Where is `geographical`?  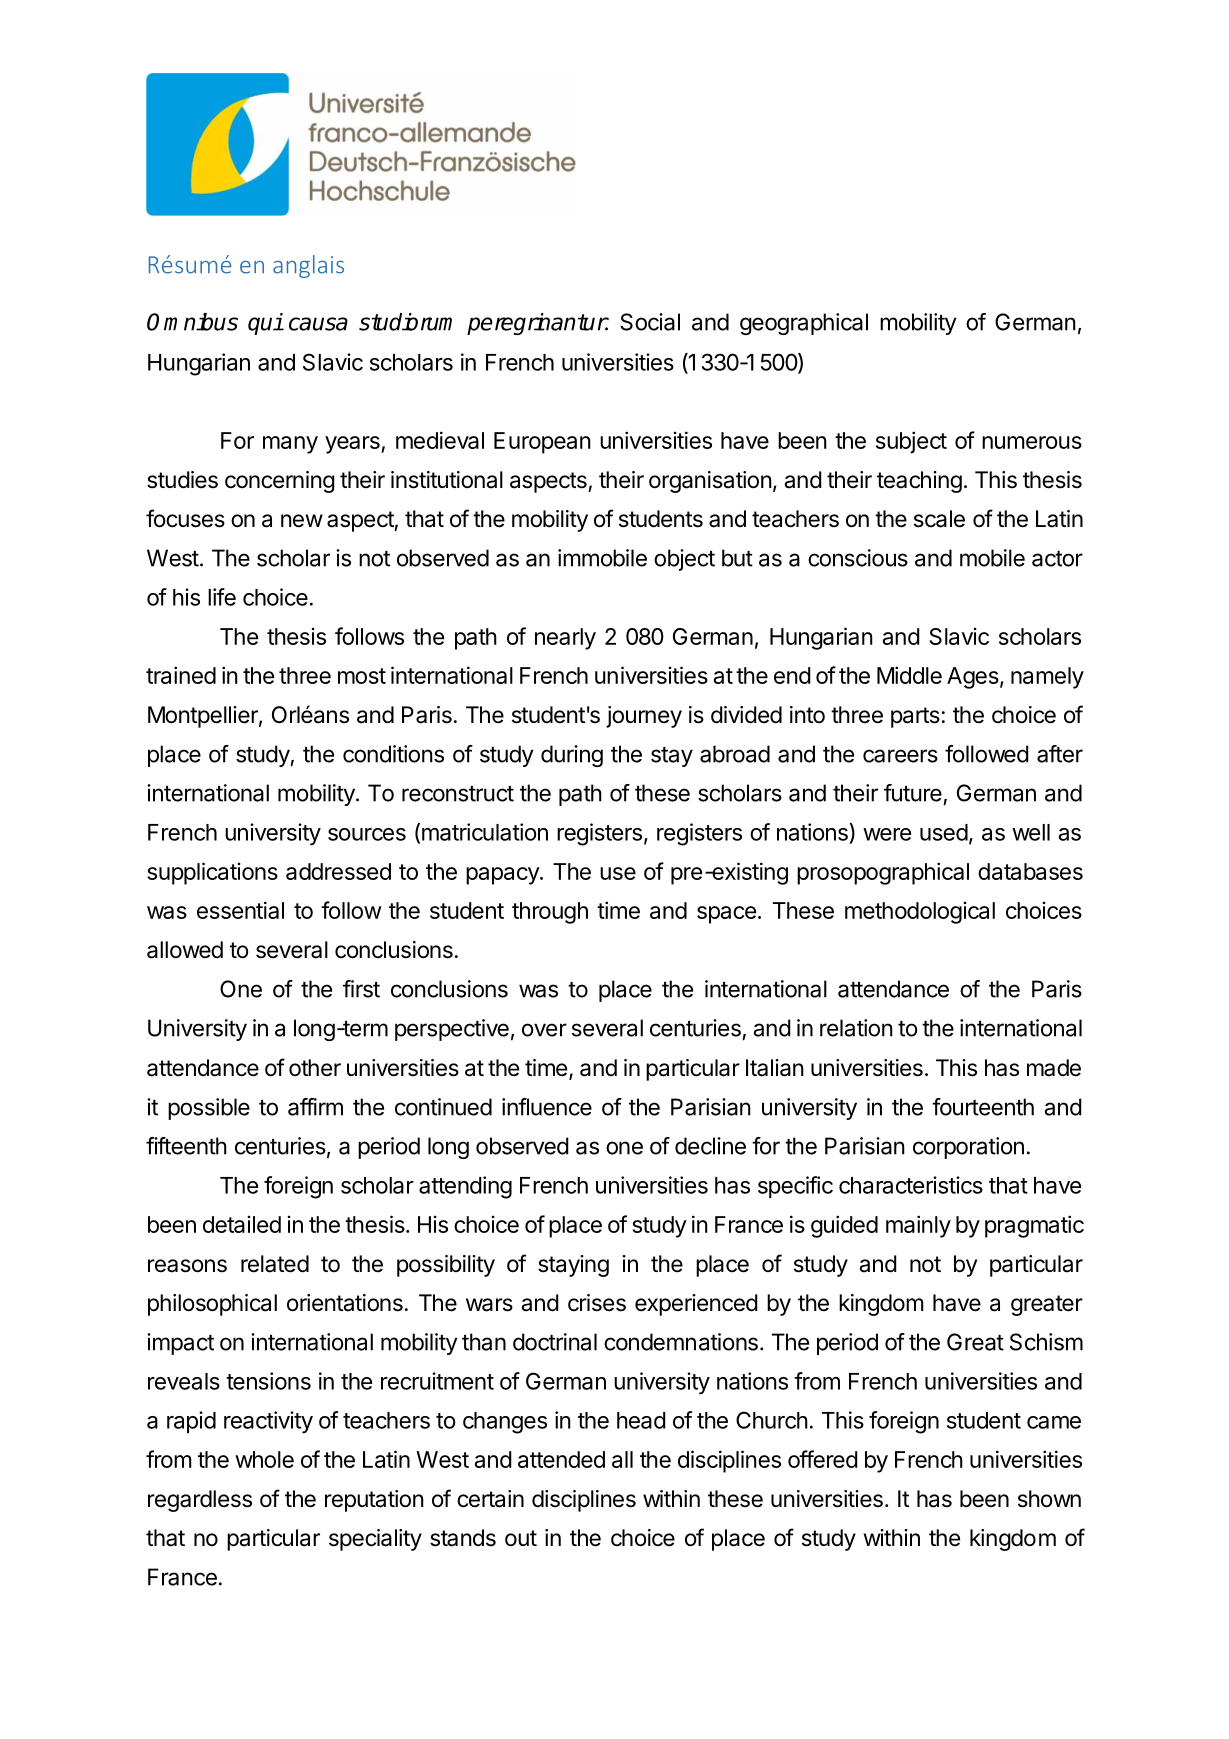 geographical is located at coordinates (804, 324).
